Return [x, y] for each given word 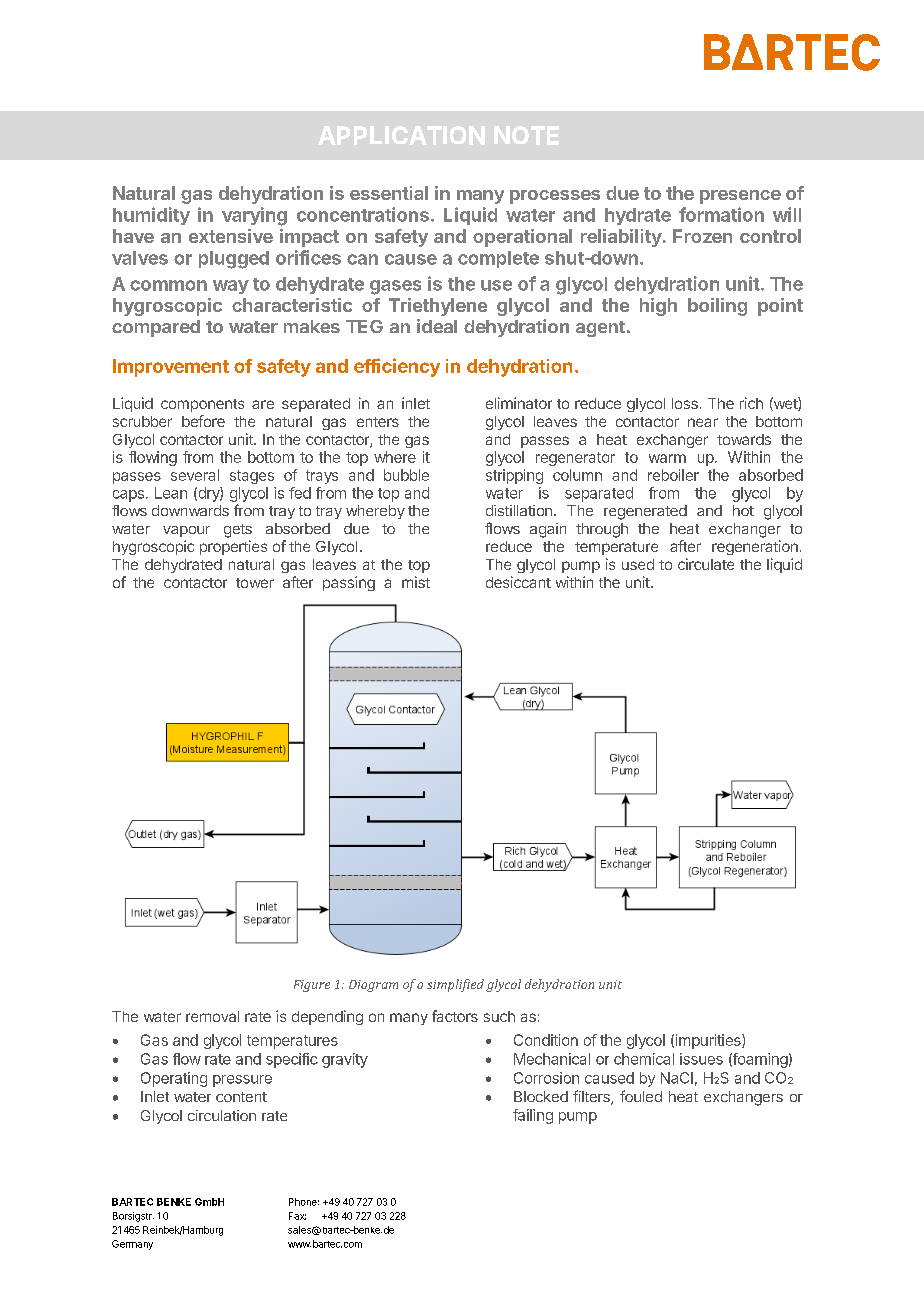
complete [498, 259]
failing [533, 1116]
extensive [231, 236]
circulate [706, 564]
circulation [222, 1115]
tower [255, 583]
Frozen [702, 236]
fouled [641, 1096]
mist [416, 582]
